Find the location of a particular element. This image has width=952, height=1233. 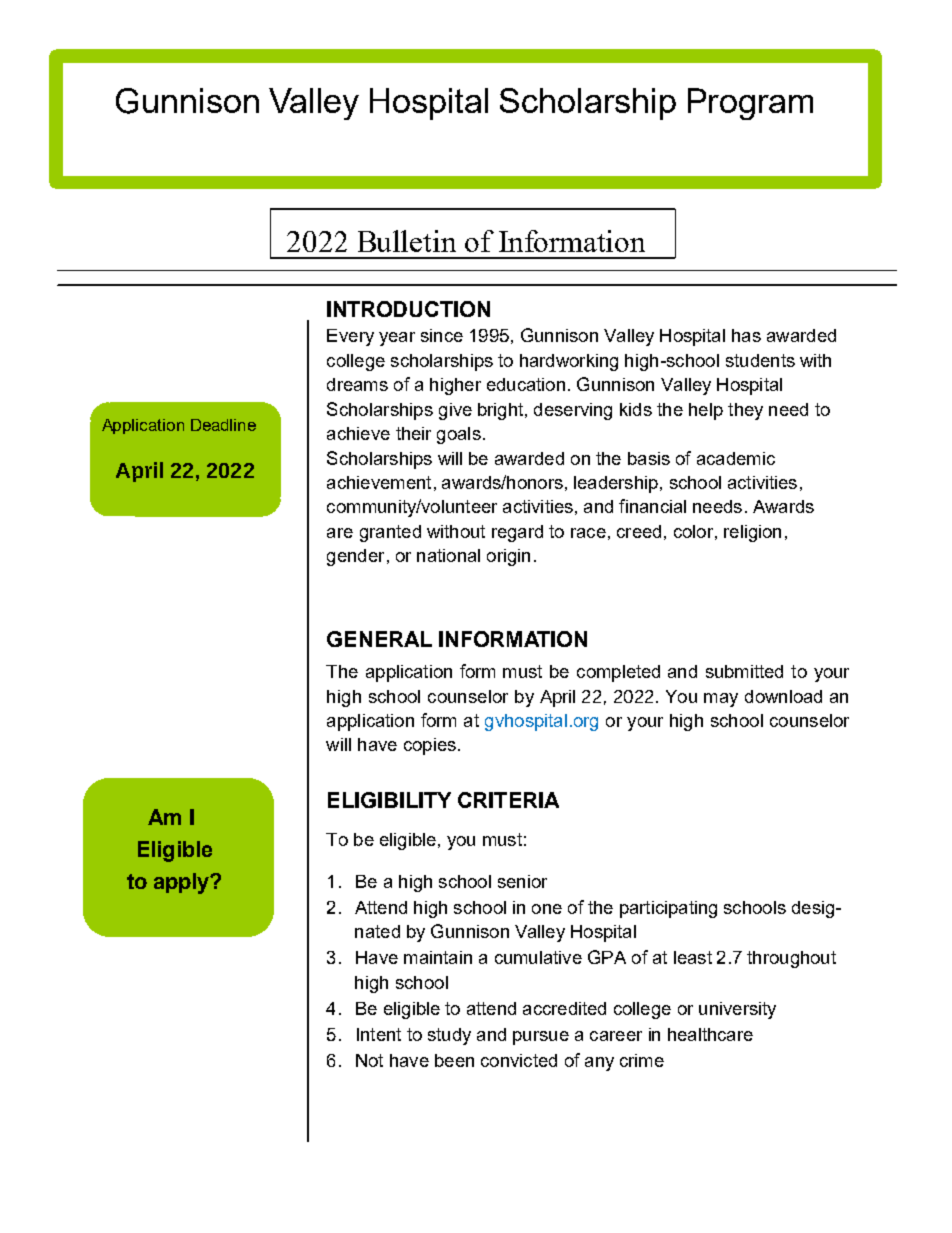

convicted is located at coordinates (519, 1060).
